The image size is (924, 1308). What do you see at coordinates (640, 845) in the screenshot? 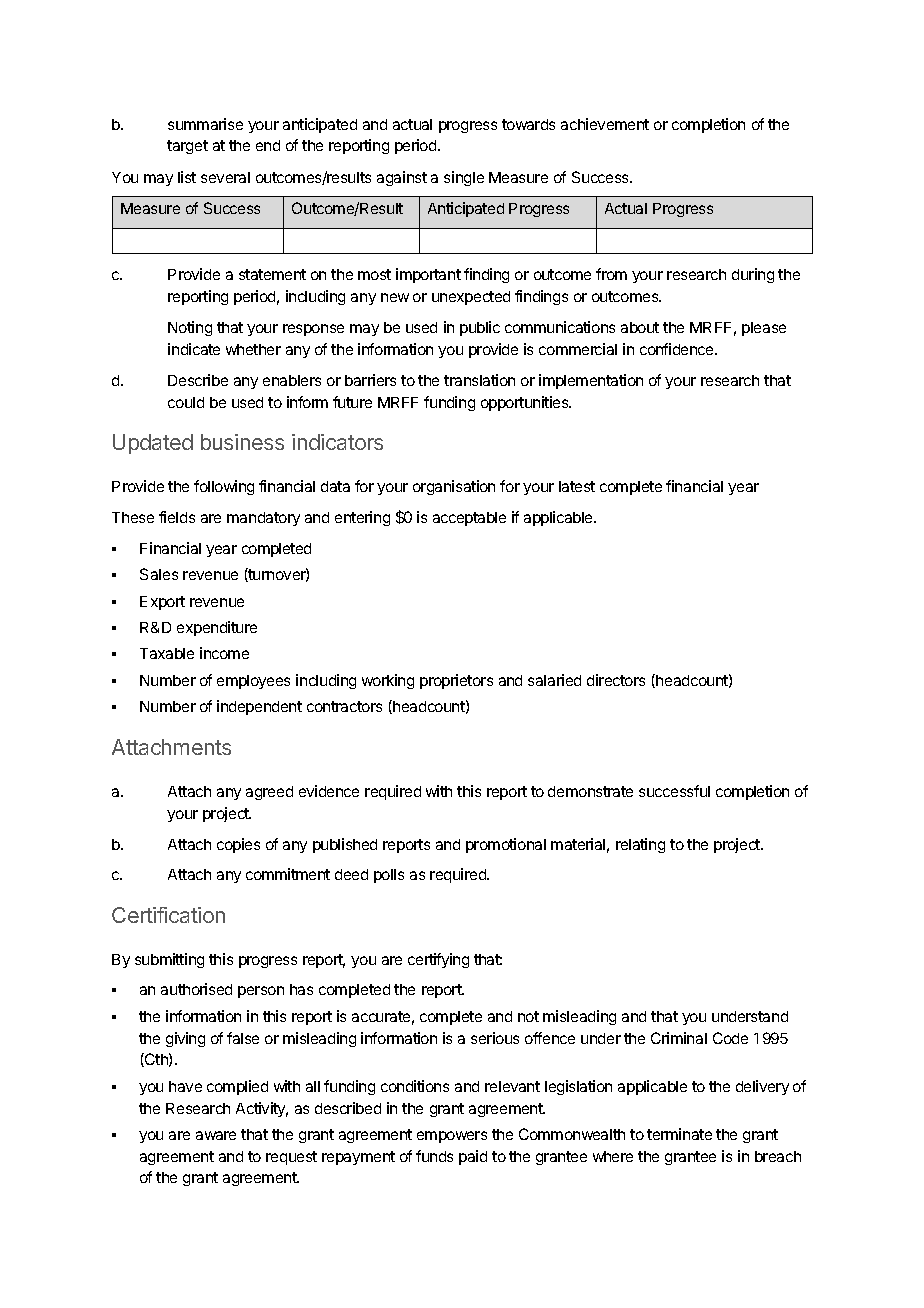
I see `relating` at bounding box center [640, 845].
